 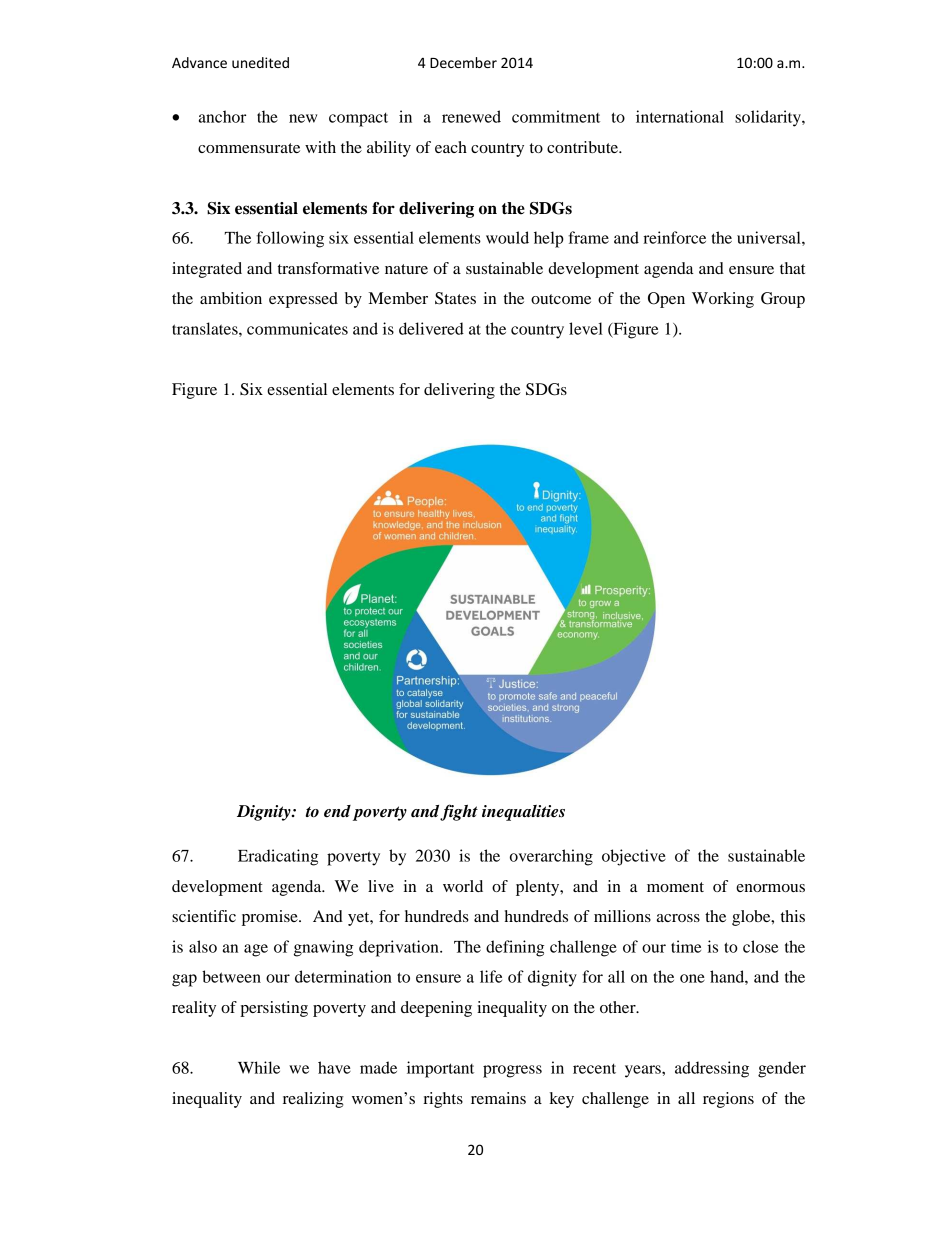 What do you see at coordinates (260, 62) in the image?
I see `unedited` at bounding box center [260, 62].
